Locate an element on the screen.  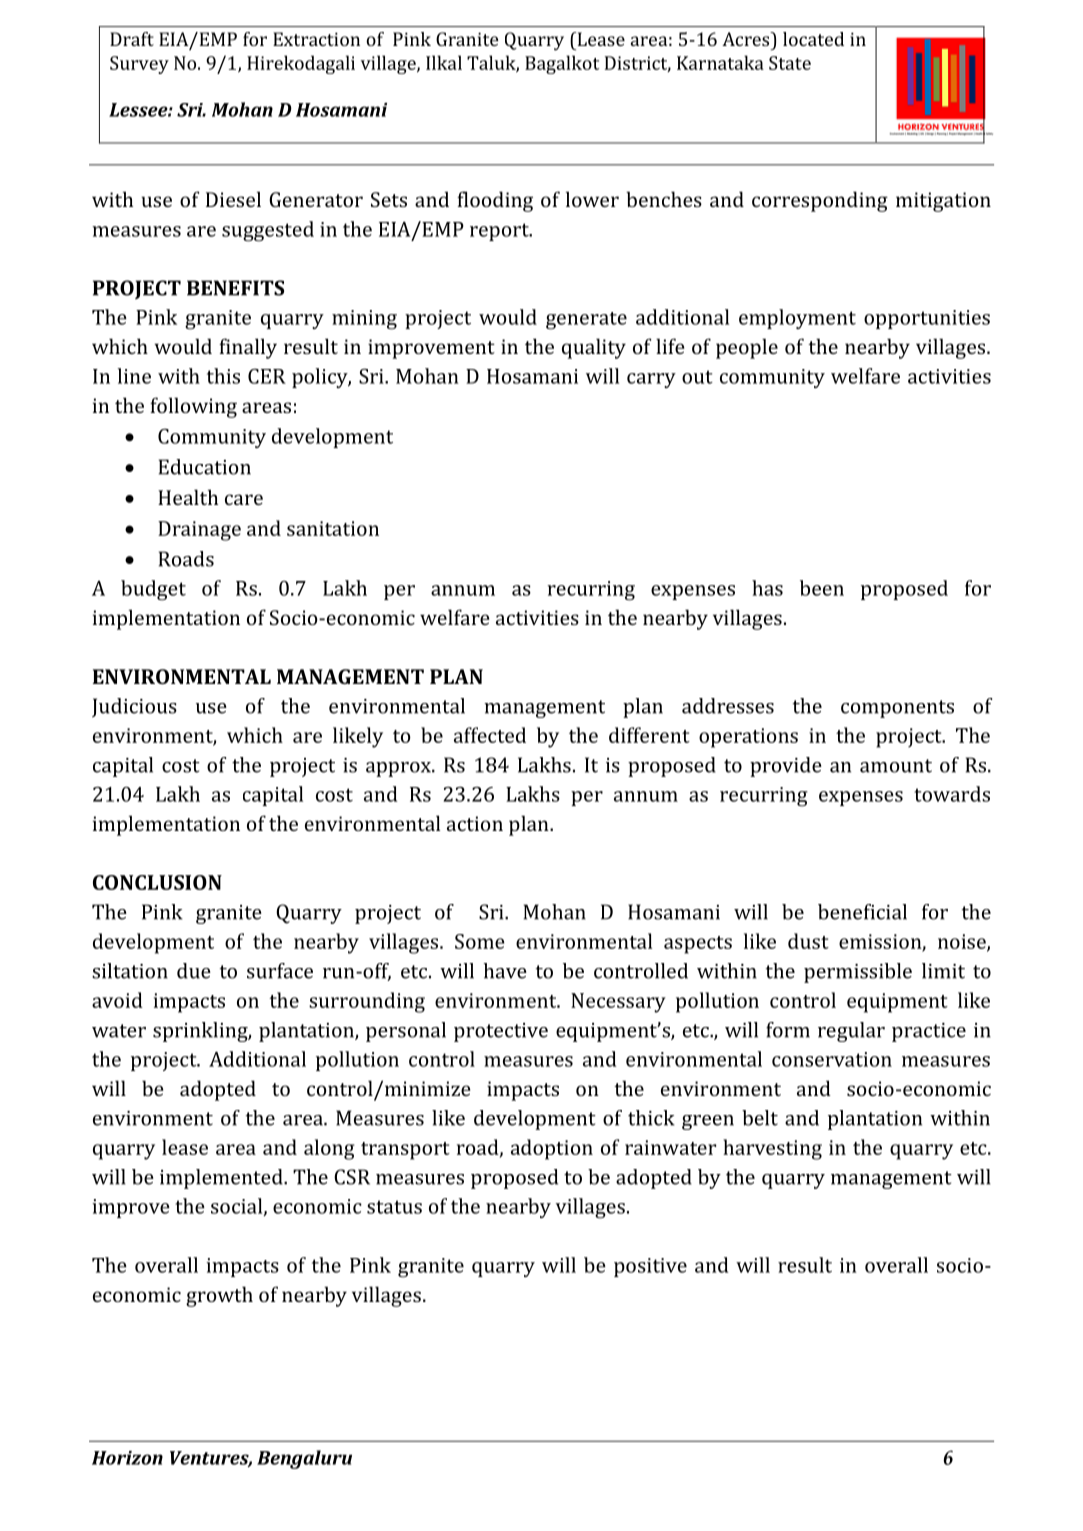
Judicious is located at coordinates (134, 708).
